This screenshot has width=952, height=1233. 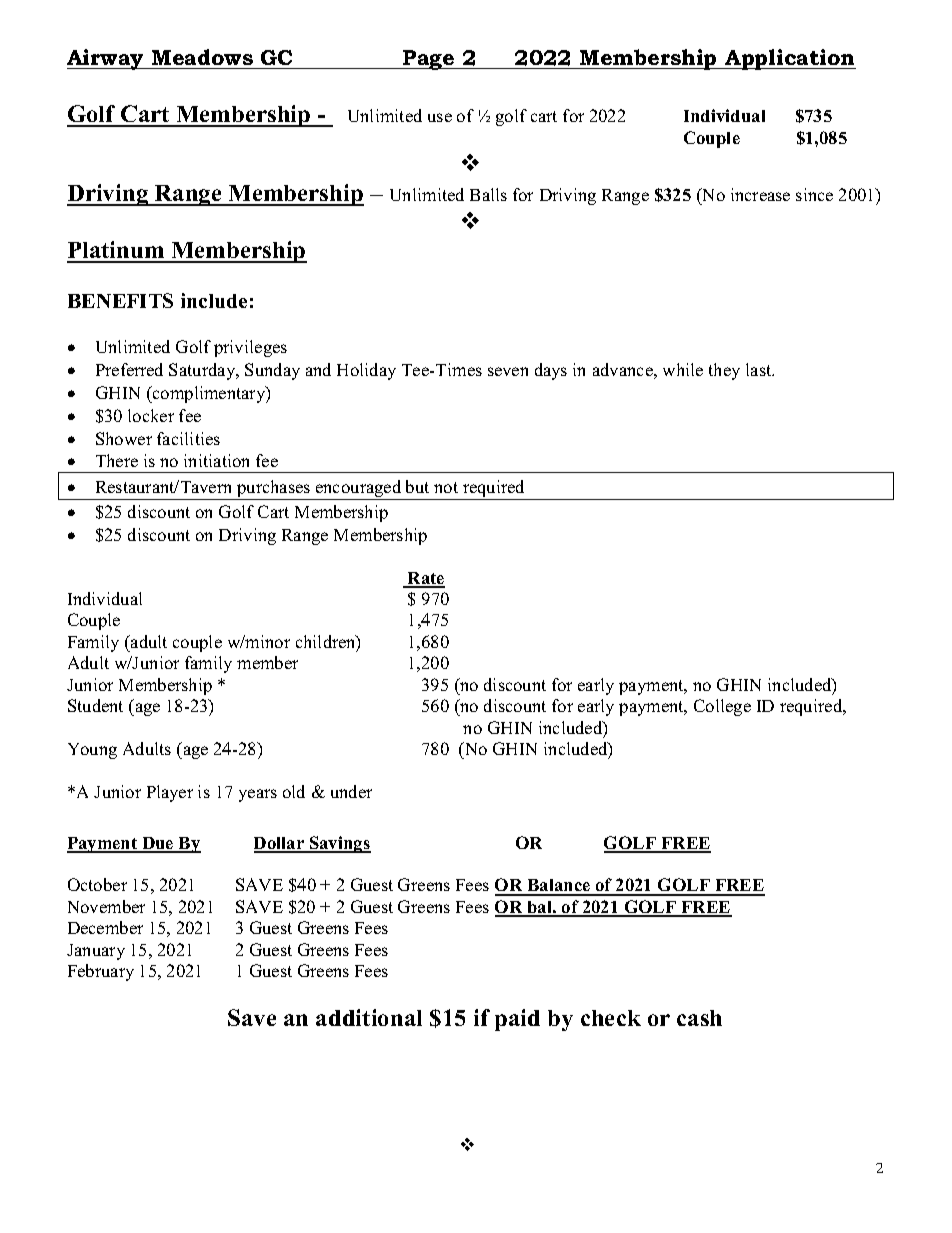 I want to click on purchases, so click(x=273, y=488).
